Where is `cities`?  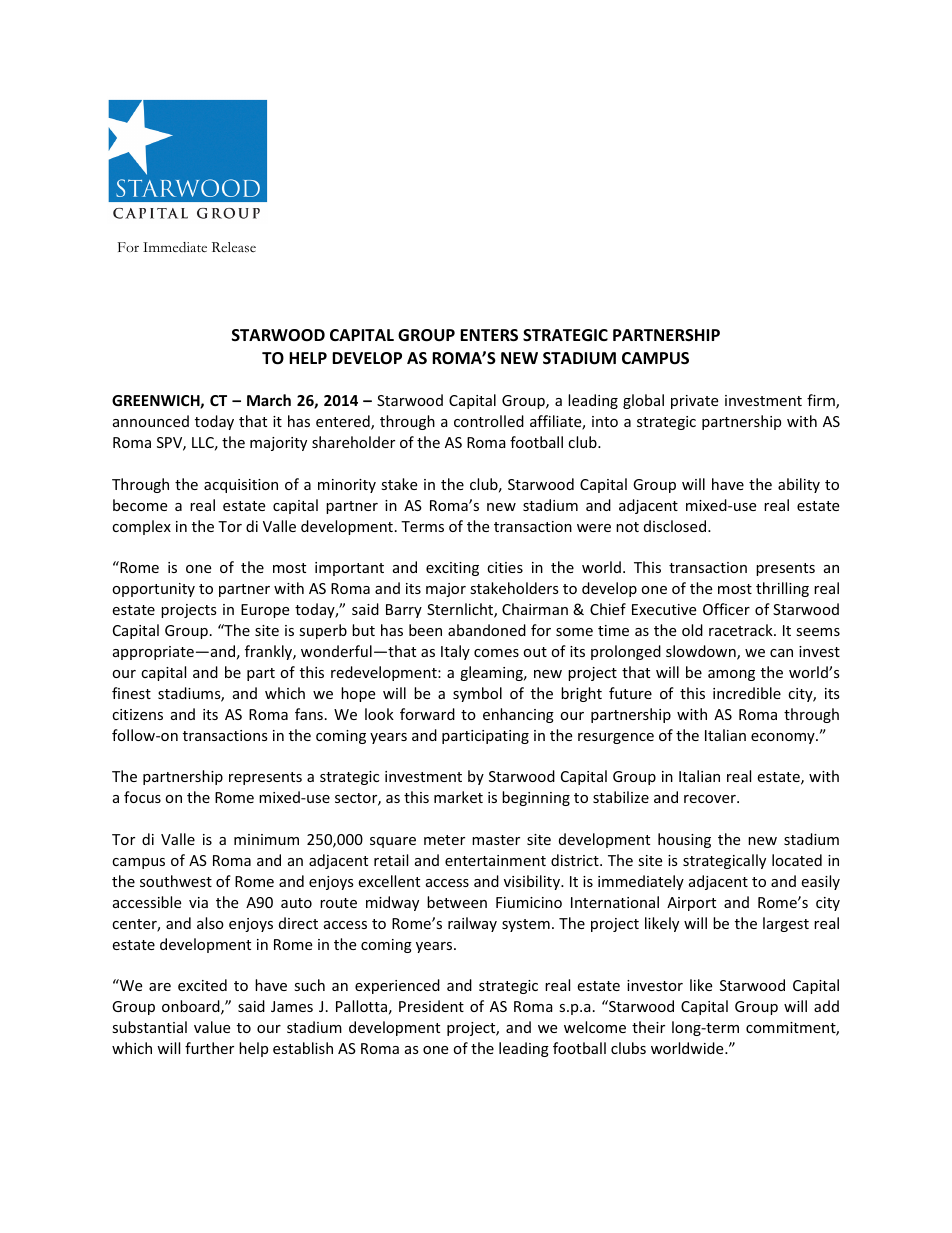 cities is located at coordinates (505, 567).
